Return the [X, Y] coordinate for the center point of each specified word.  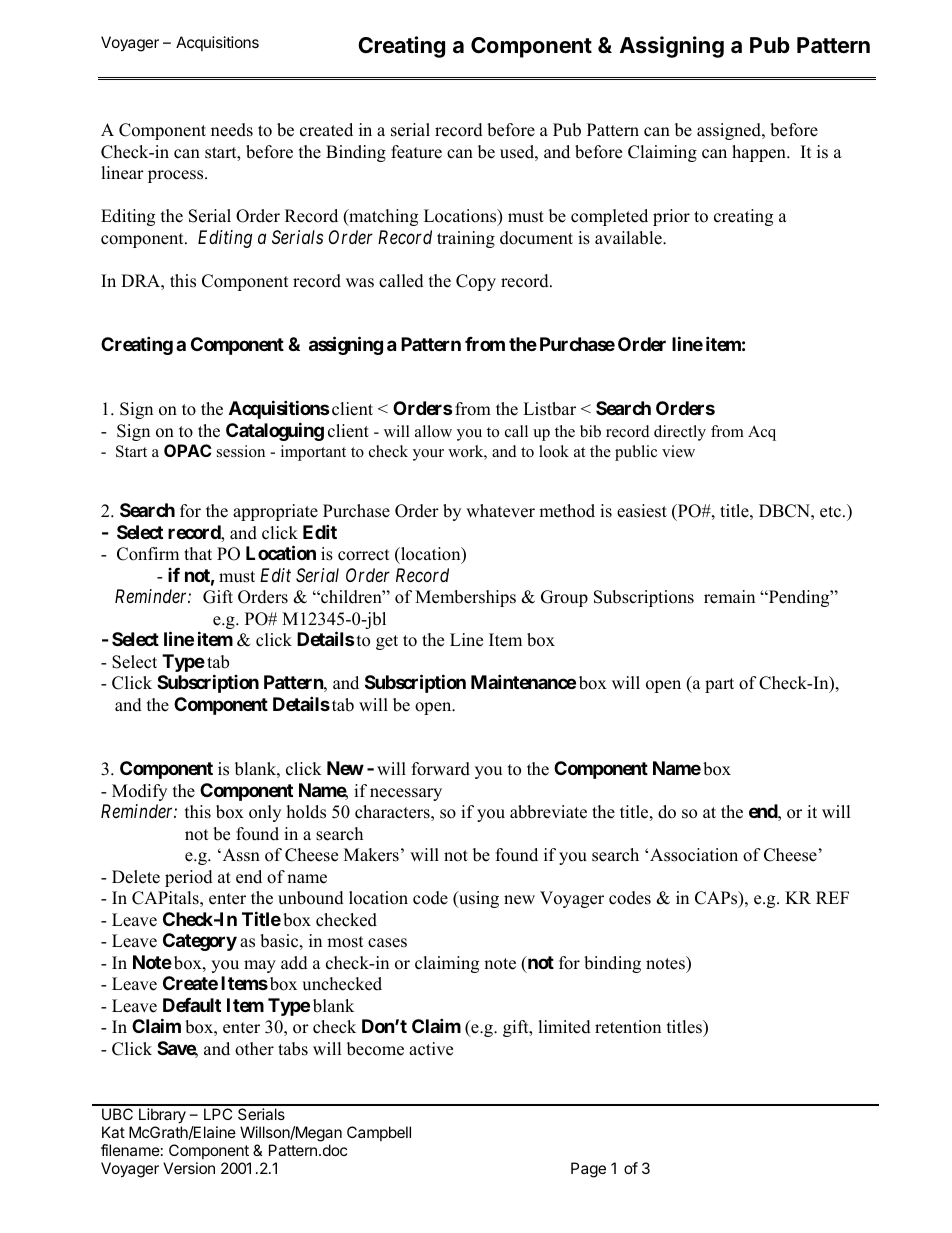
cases [387, 943]
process [177, 176]
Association [694, 855]
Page [588, 1170]
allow [433, 431]
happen [760, 153]
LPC [218, 1114]
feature [416, 152]
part [719, 685]
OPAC [188, 450]
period [189, 878]
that [198, 553]
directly [680, 433]
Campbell [379, 1133]
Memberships [465, 598]
